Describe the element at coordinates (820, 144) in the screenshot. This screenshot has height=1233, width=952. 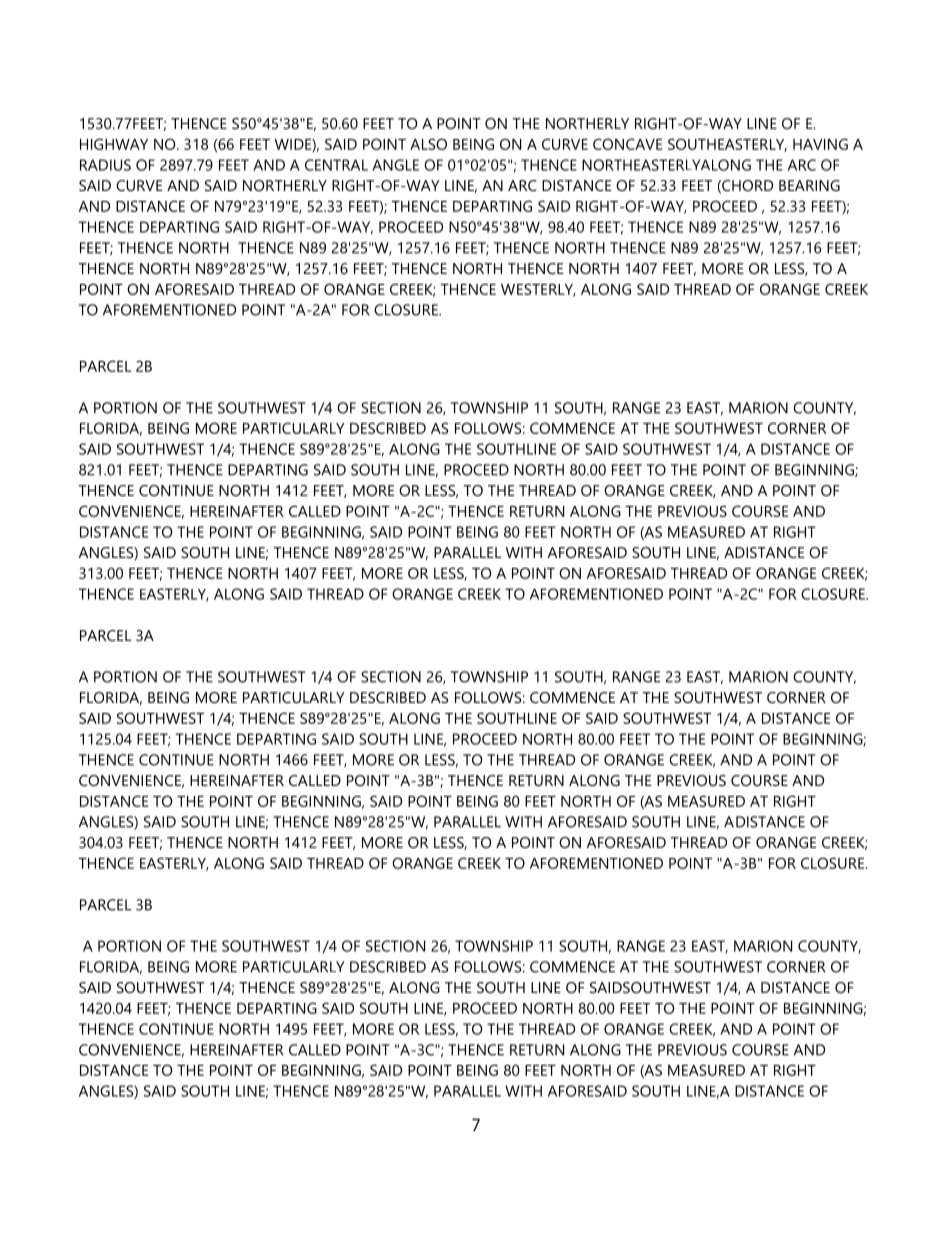
I see `HAVING` at that location.
